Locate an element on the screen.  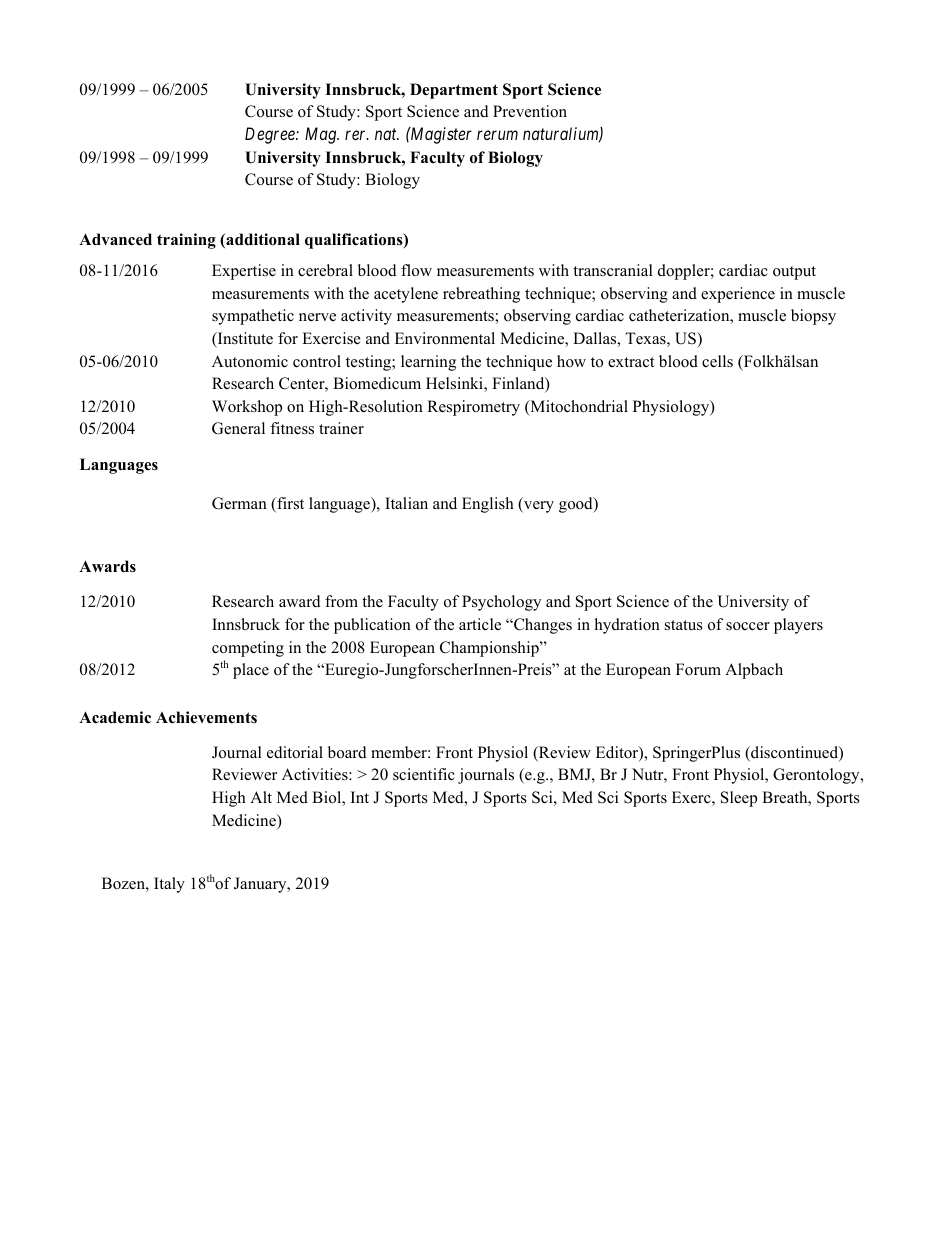
Int is located at coordinates (360, 797).
